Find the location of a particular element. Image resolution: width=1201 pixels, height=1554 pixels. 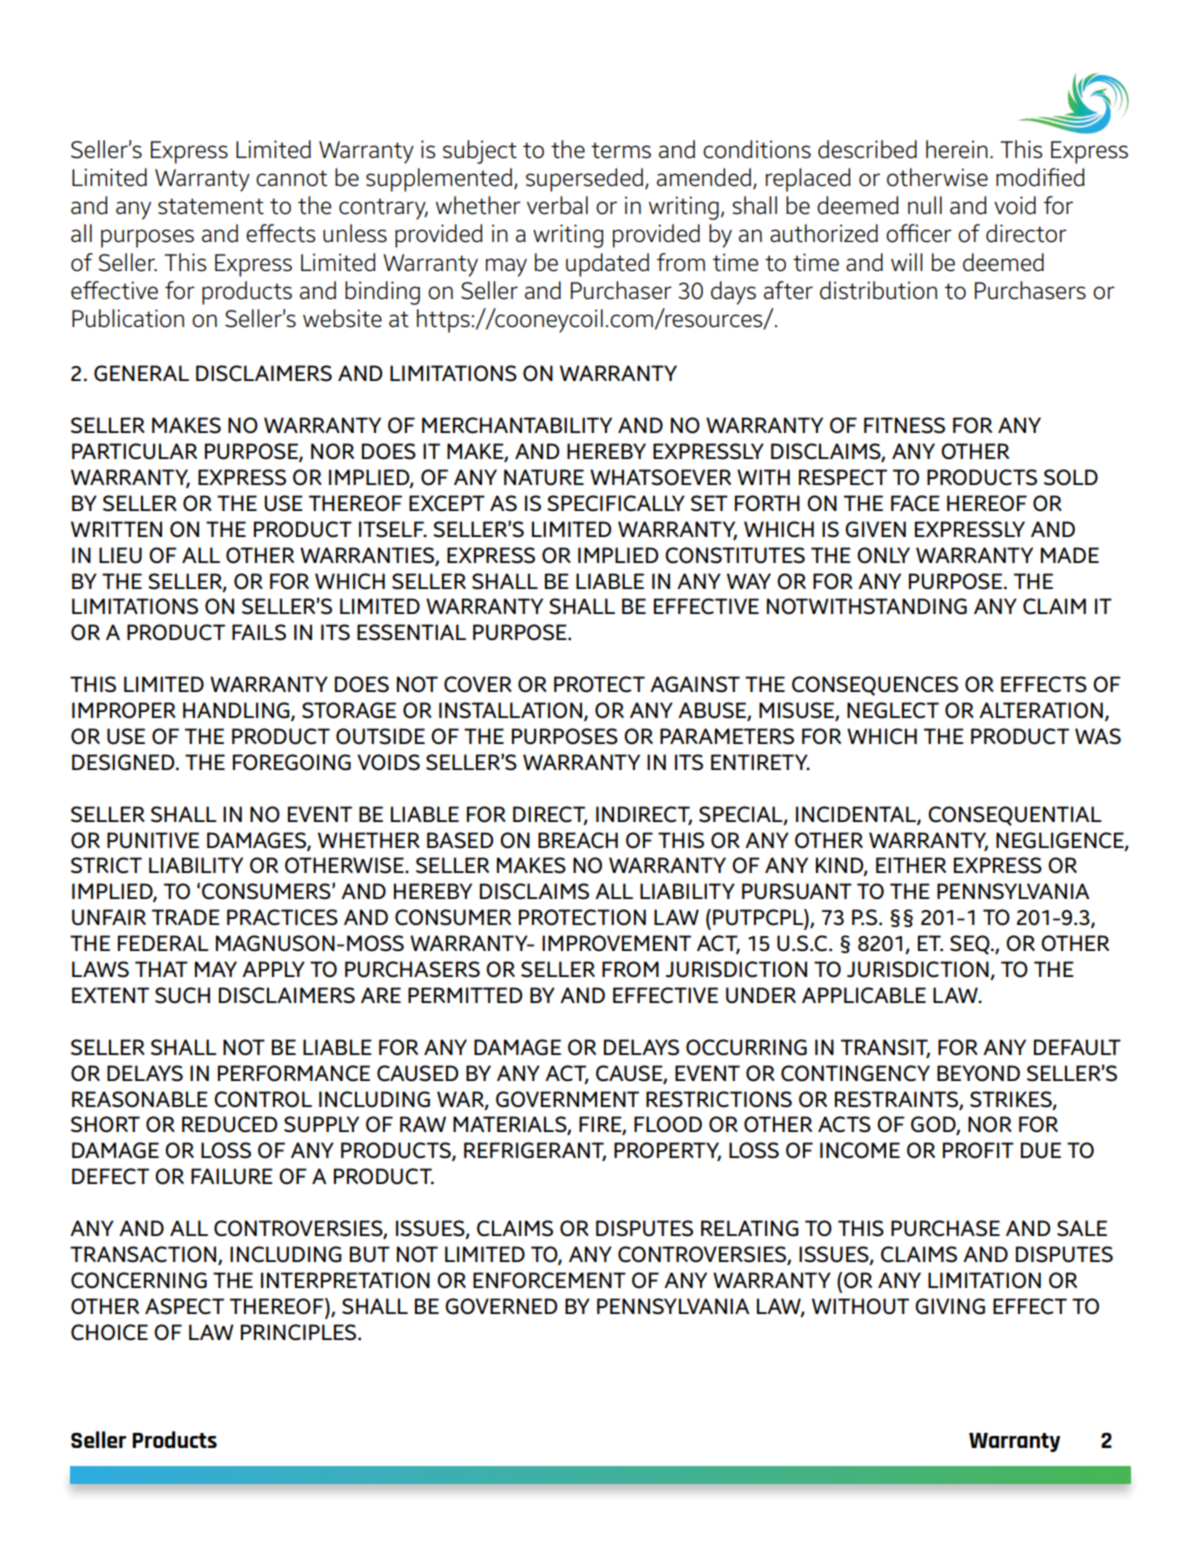

statement is located at coordinates (211, 206).
